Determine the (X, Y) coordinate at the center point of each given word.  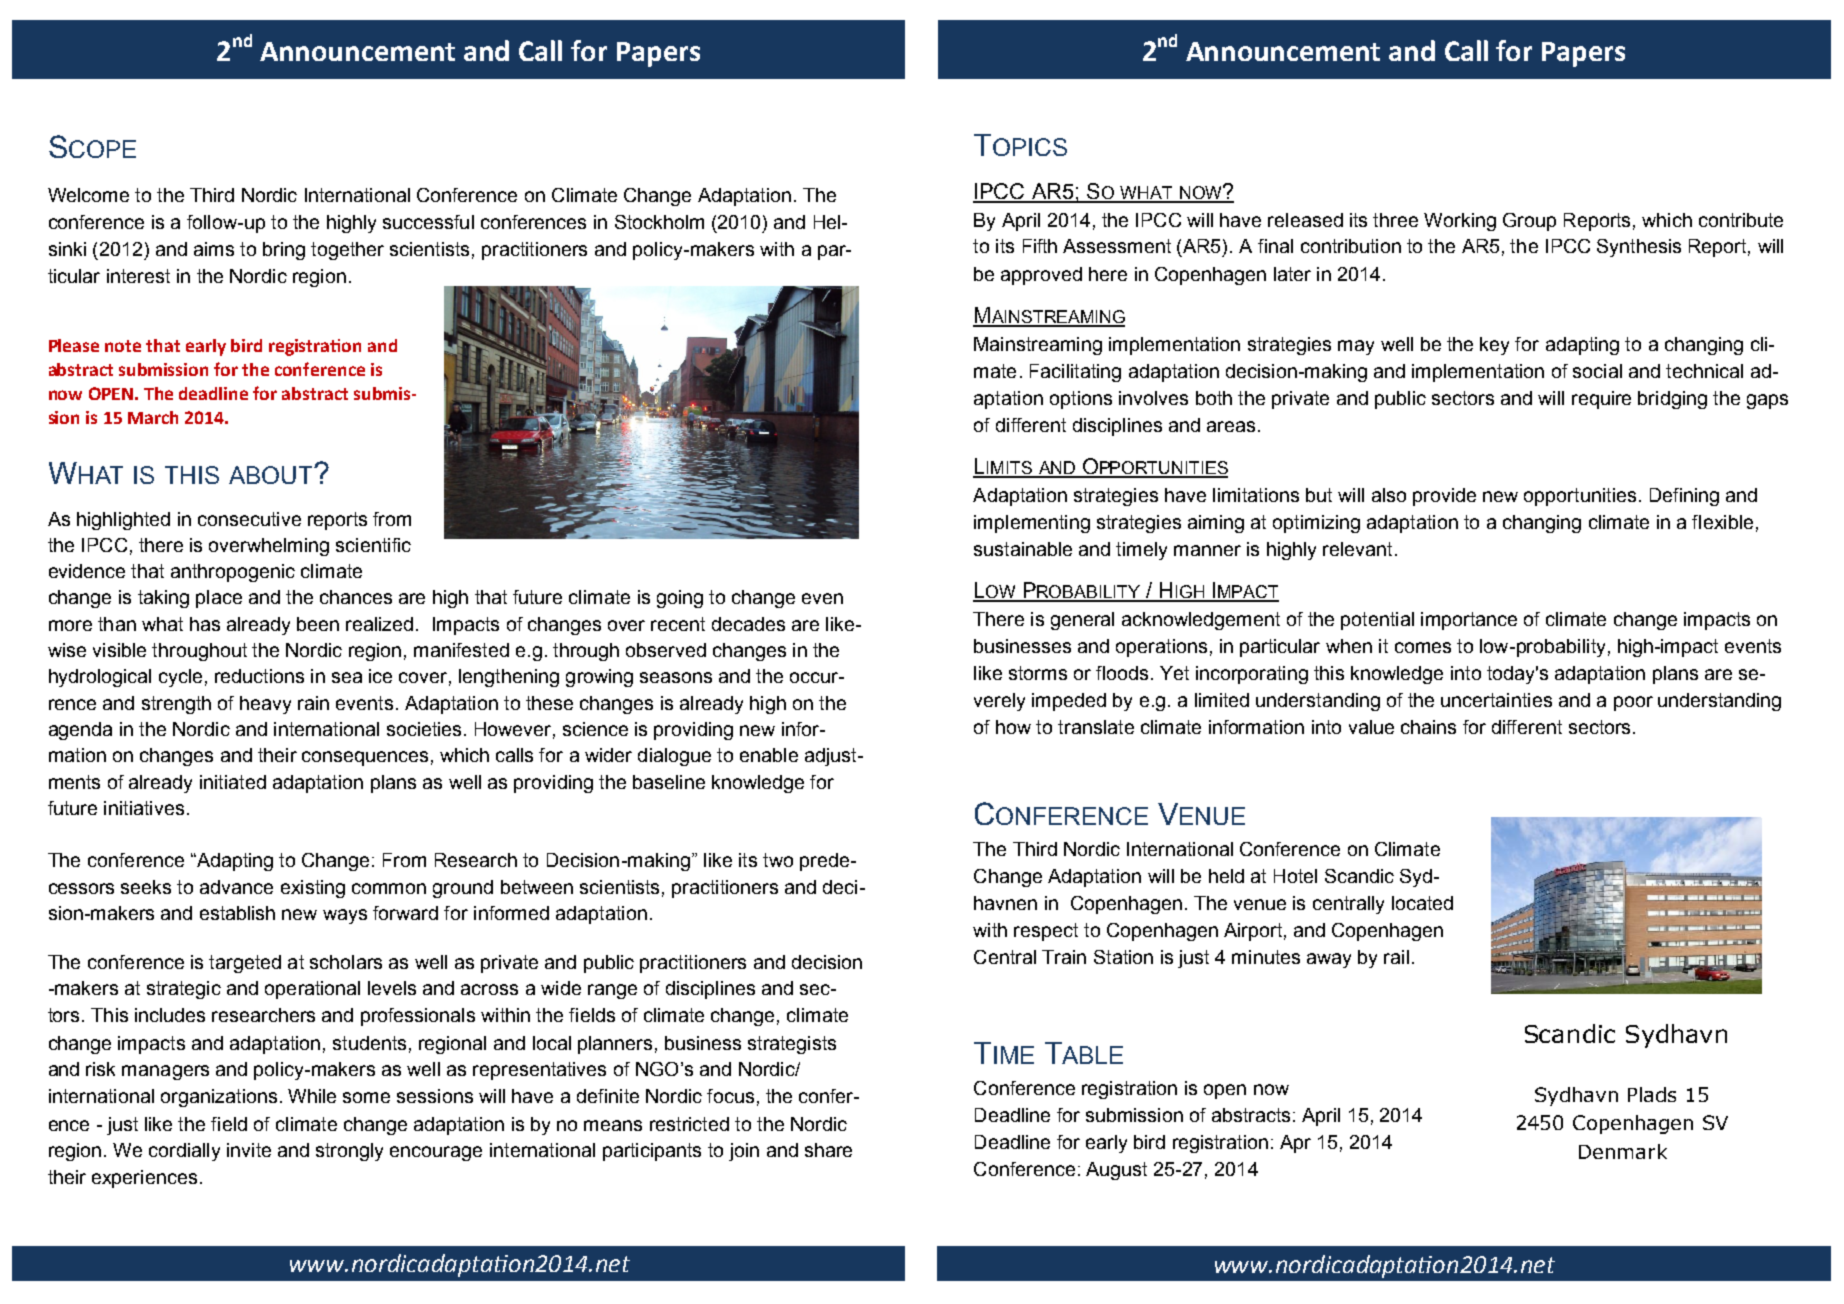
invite (249, 1150)
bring (284, 251)
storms (1038, 673)
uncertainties (1496, 700)
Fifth (1040, 246)
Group (1529, 222)
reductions (259, 676)
